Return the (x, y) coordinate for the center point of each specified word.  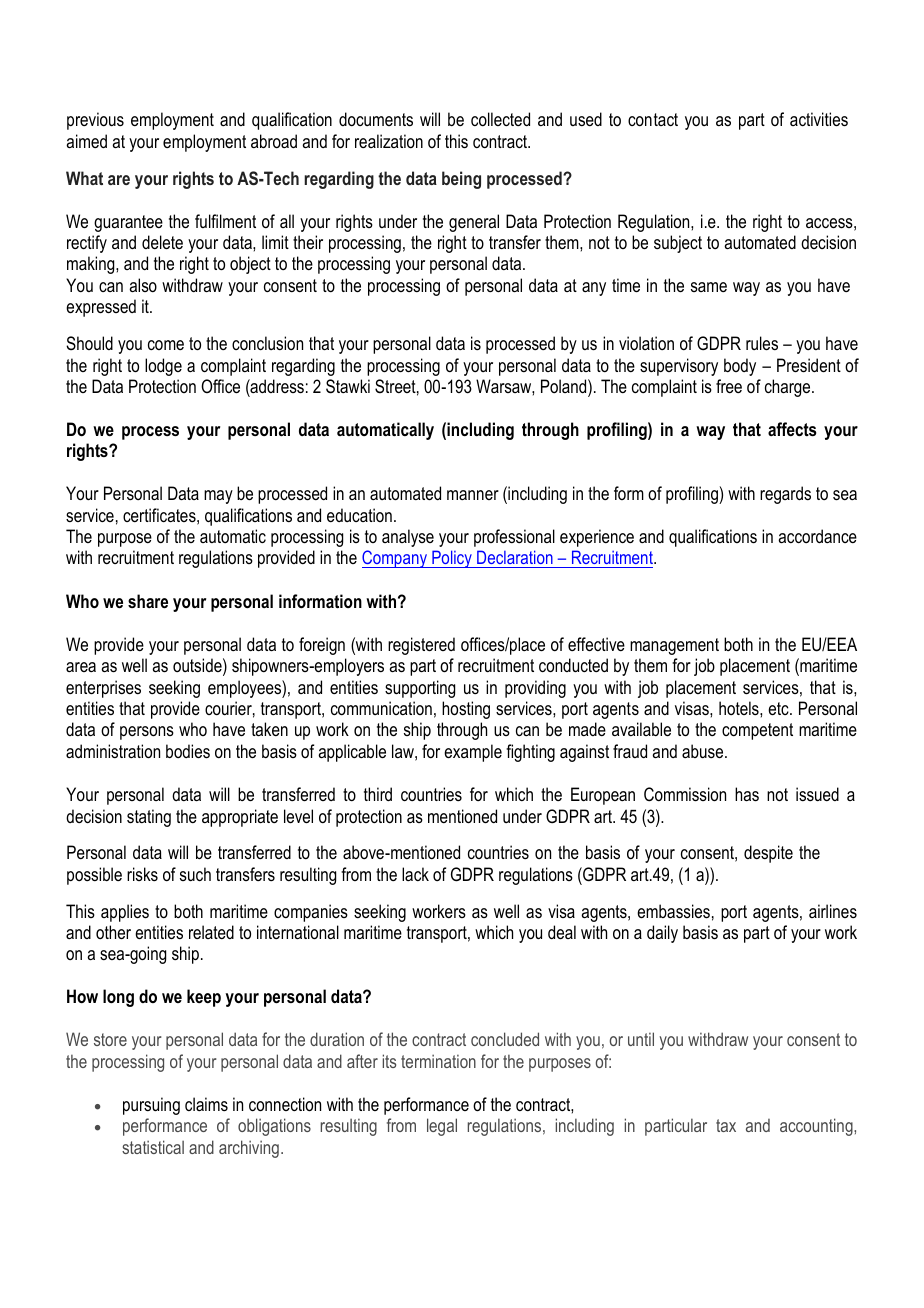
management (674, 646)
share (148, 601)
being (461, 180)
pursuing (151, 1106)
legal (442, 1127)
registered (421, 646)
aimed (86, 141)
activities (819, 119)
